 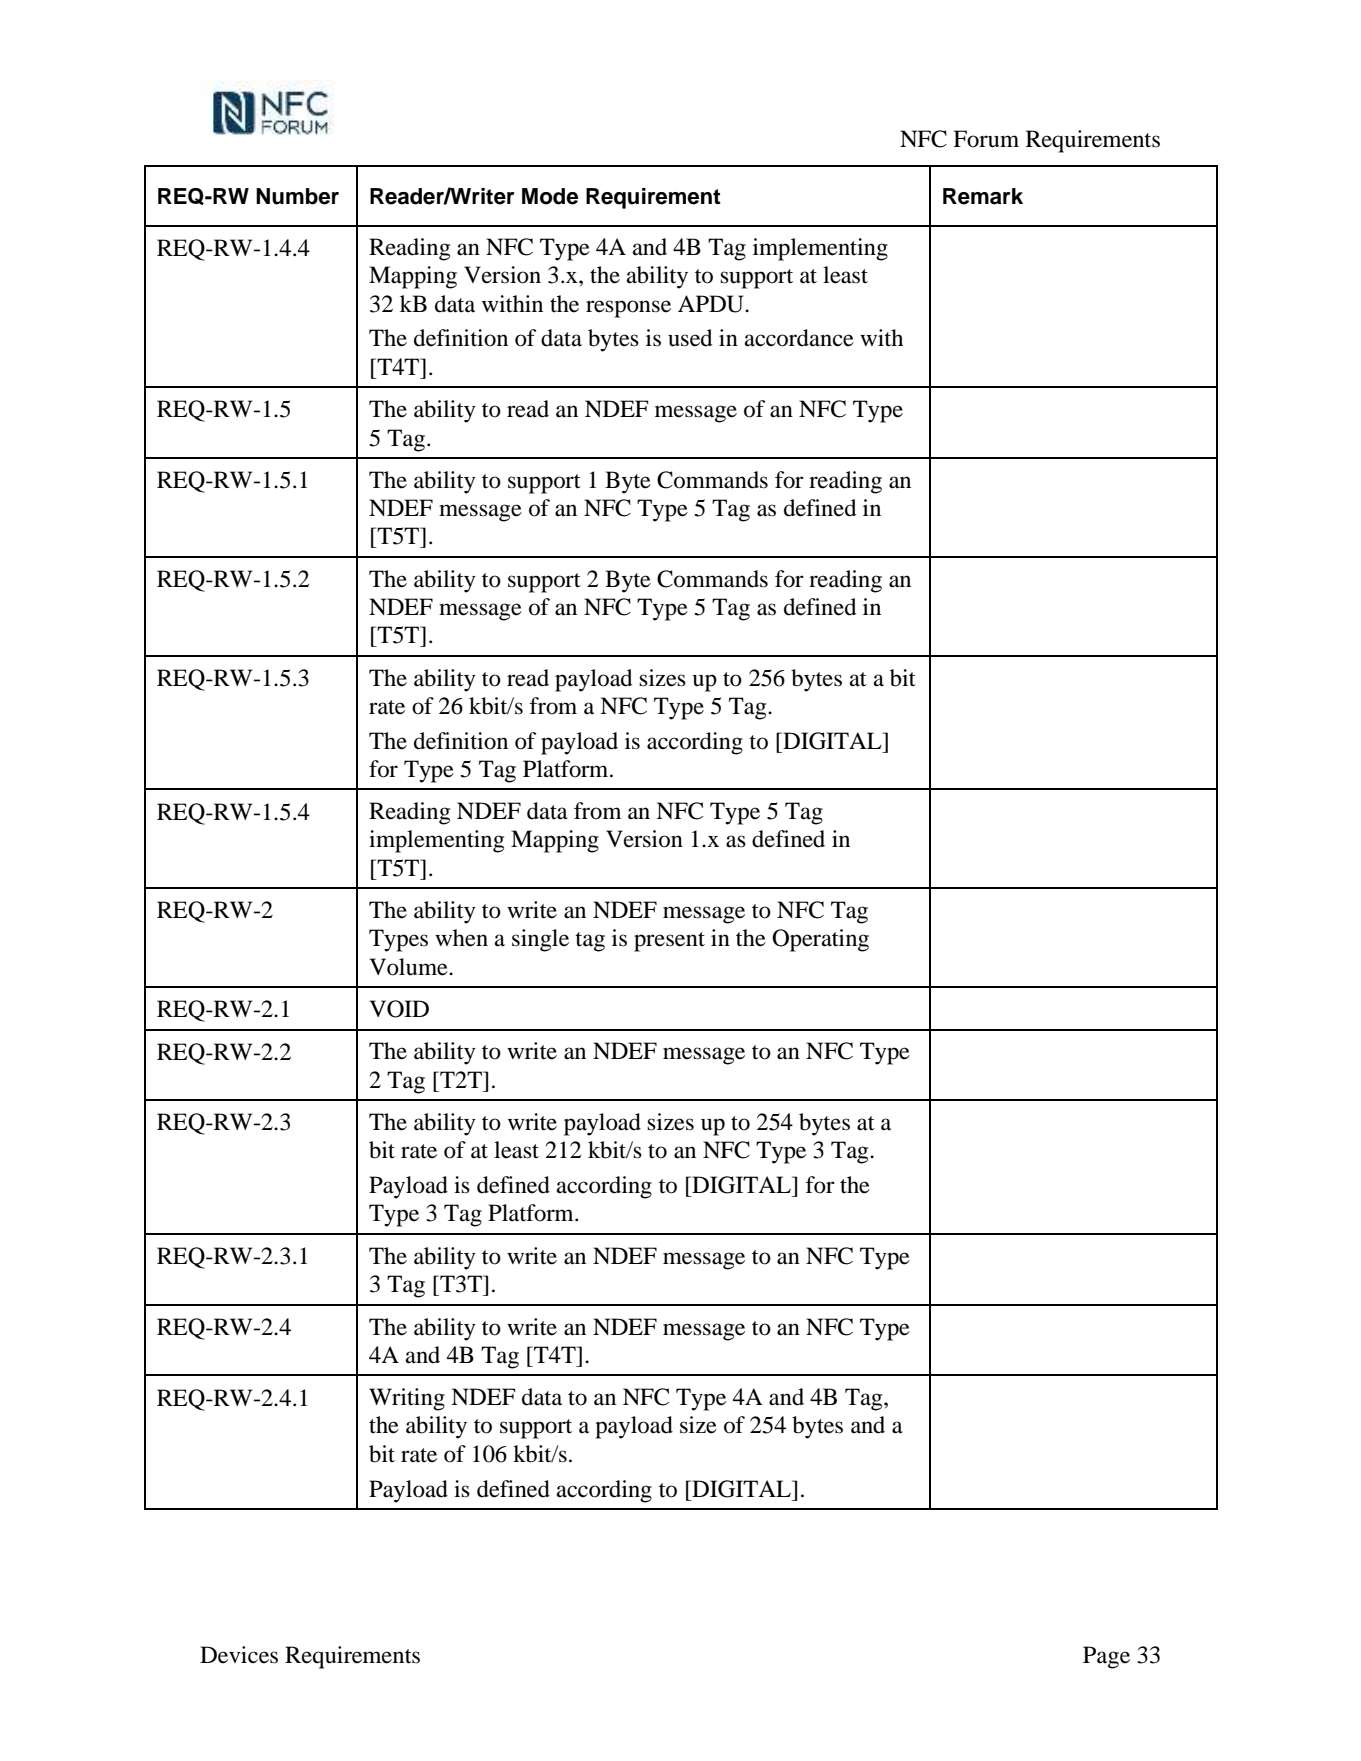 What do you see at coordinates (540, 940) in the document?
I see `single` at bounding box center [540, 940].
